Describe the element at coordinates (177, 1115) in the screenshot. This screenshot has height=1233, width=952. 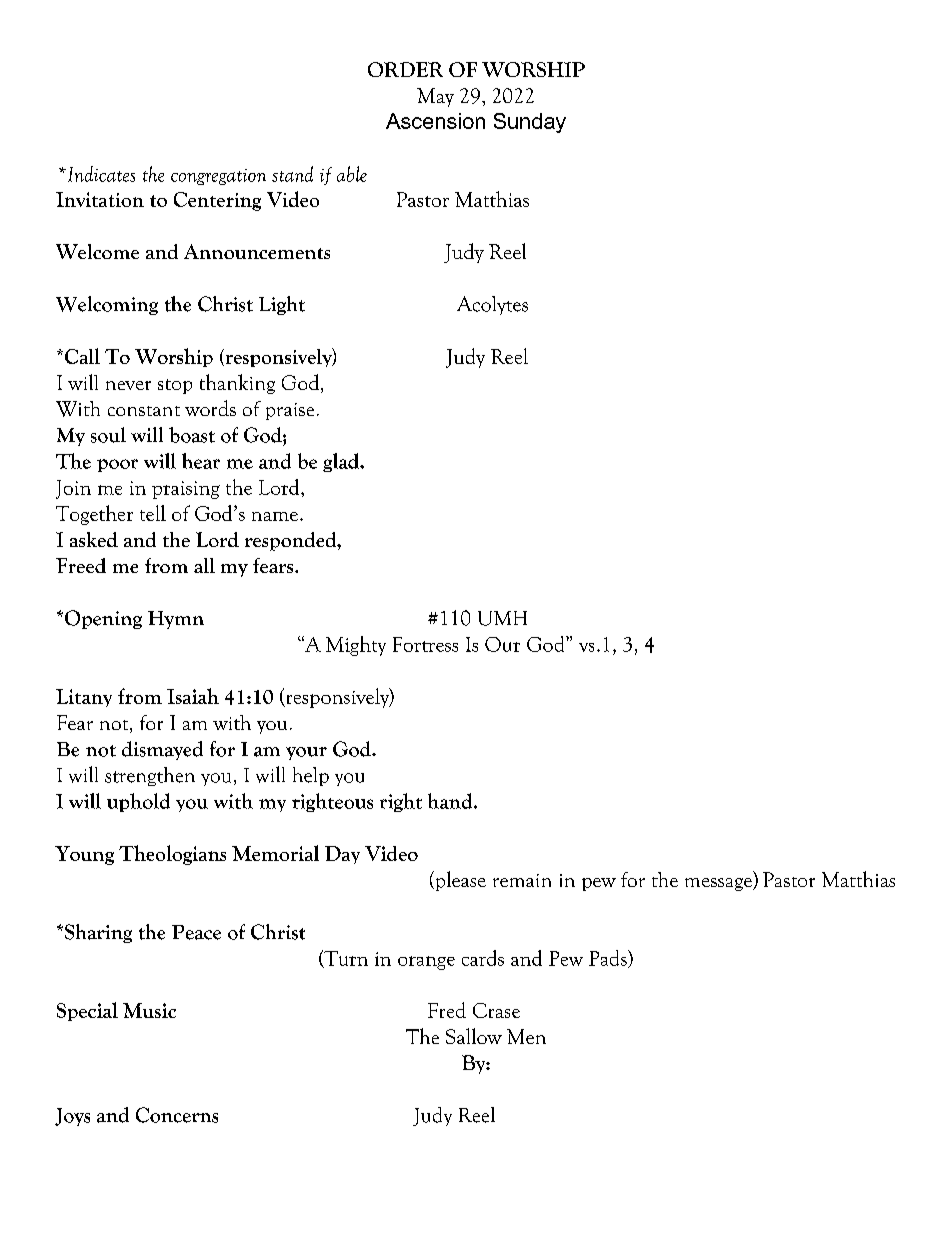
I see `Concerns` at that location.
